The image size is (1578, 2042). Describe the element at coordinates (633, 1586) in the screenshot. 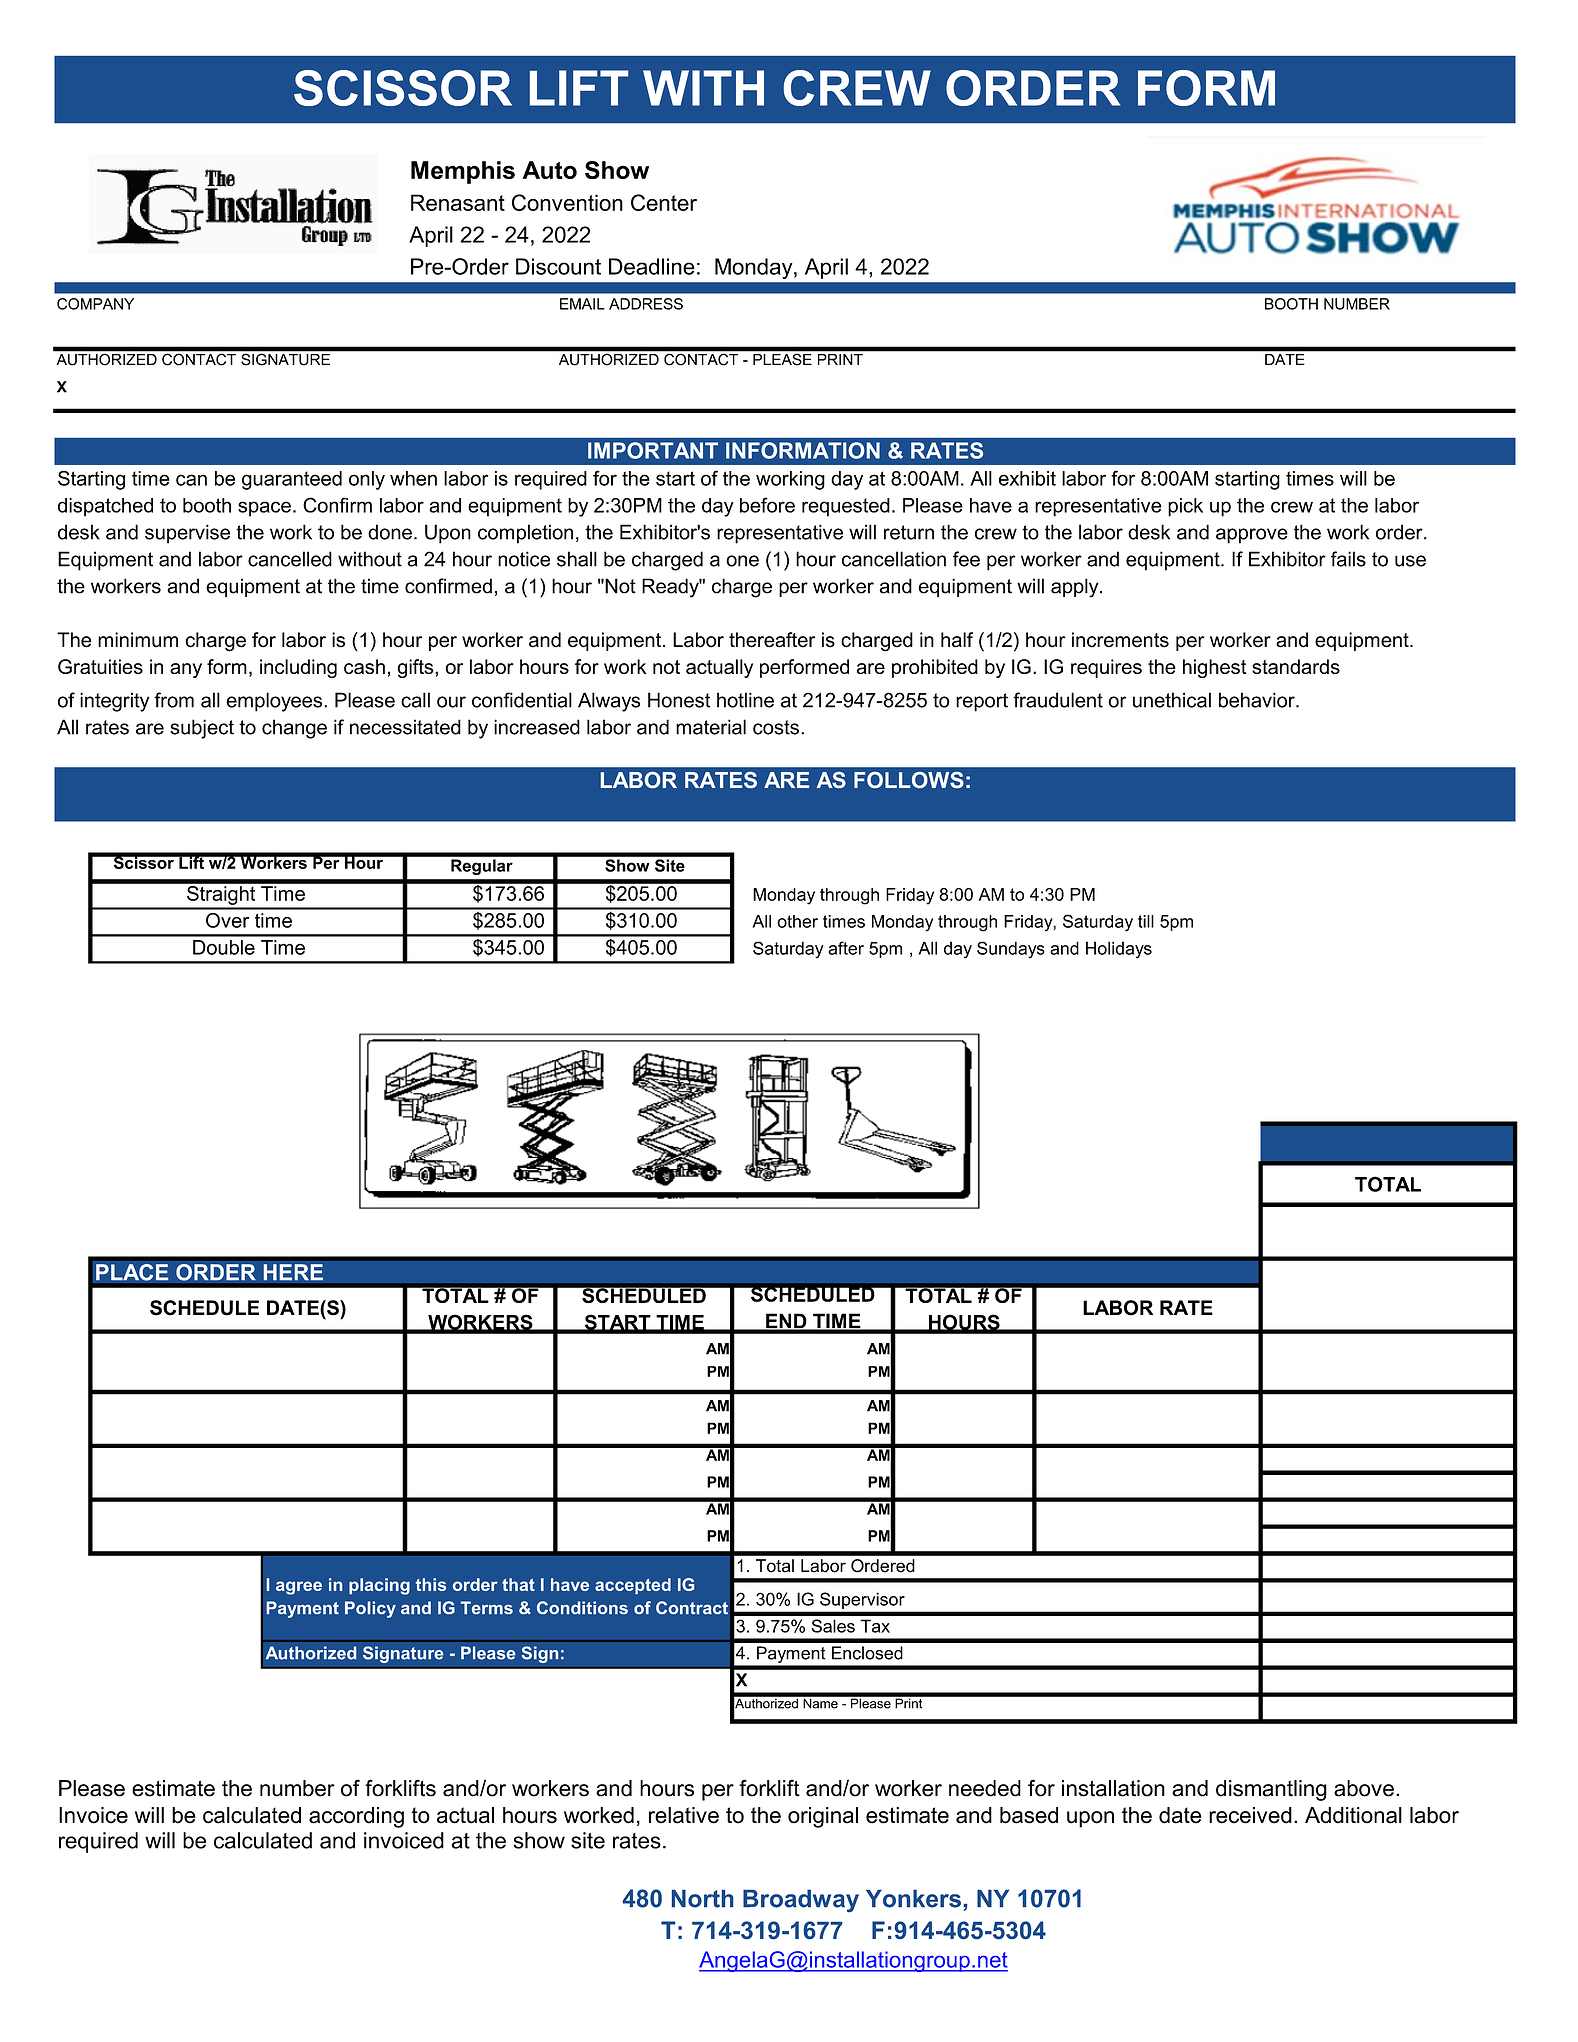

I see `accepted` at that location.
